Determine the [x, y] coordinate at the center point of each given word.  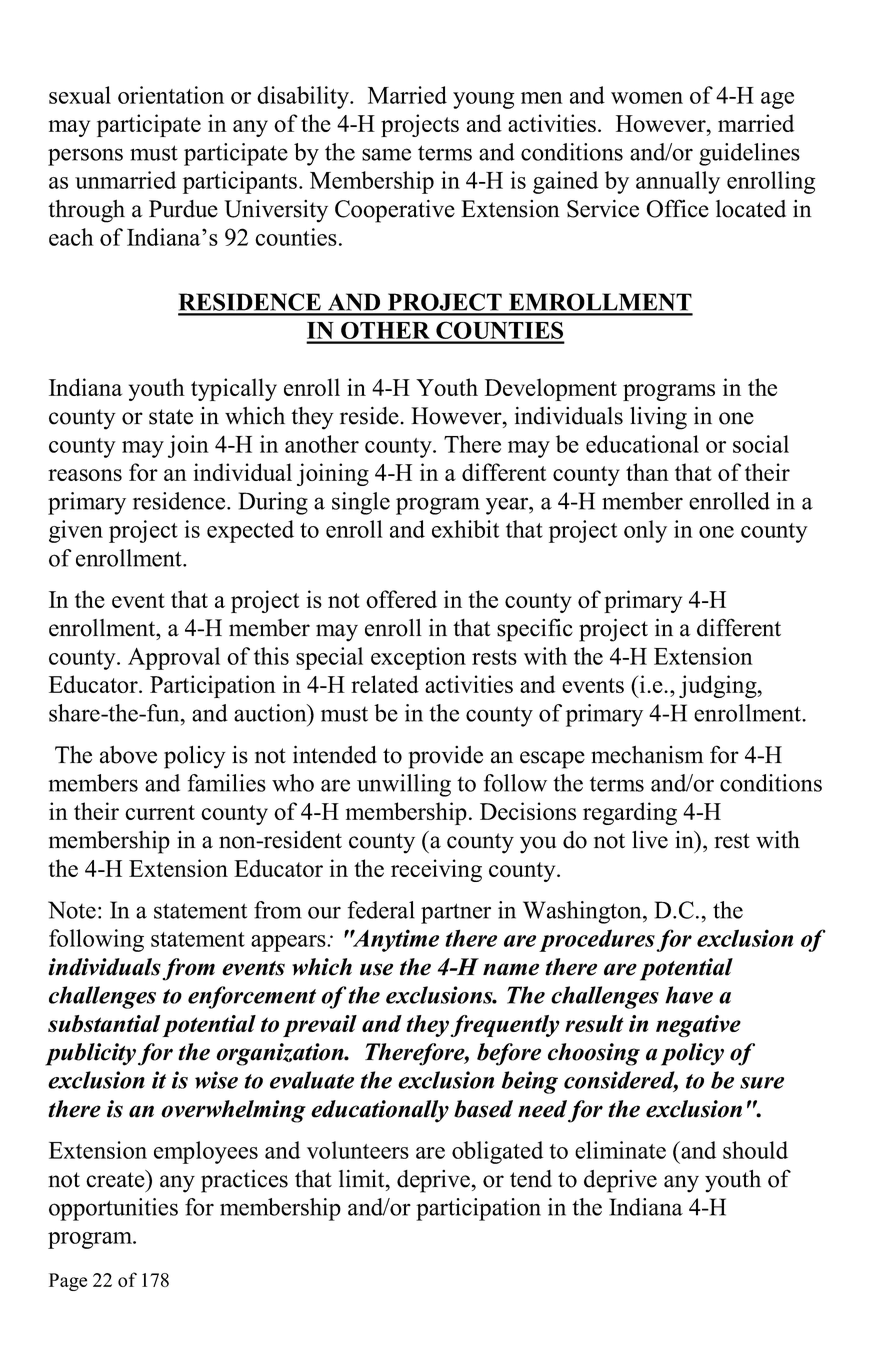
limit [363, 1178]
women [647, 98]
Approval [174, 658]
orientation [171, 95]
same [386, 154]
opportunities [113, 1209]
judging [719, 686]
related [385, 684]
